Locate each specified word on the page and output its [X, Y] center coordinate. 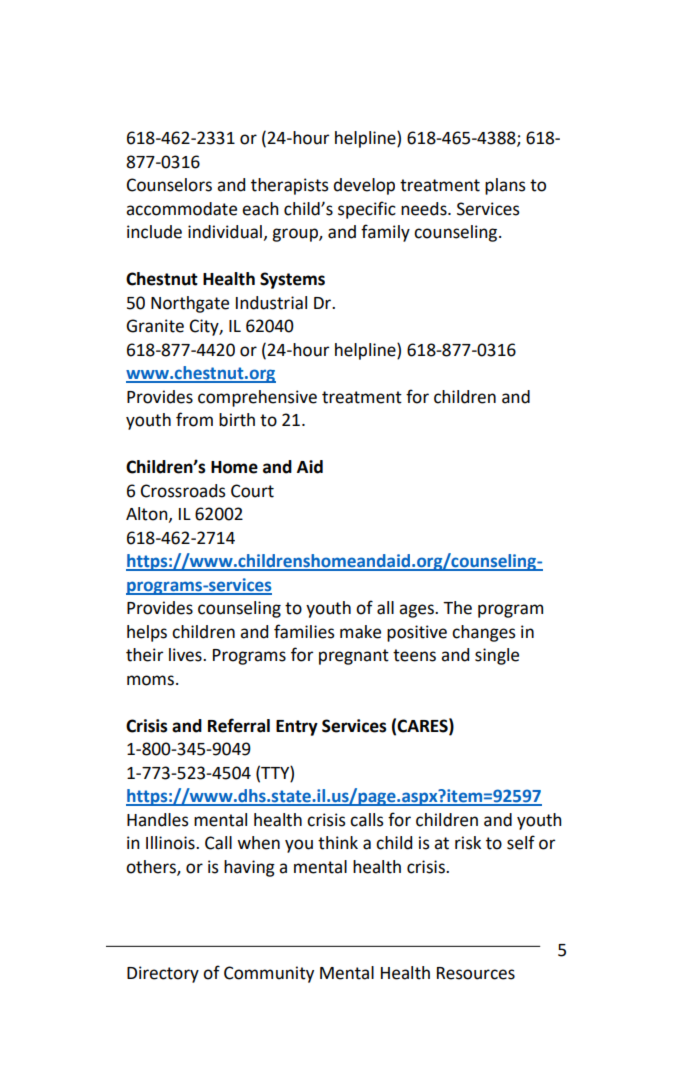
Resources [476, 973]
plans [505, 186]
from [194, 419]
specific [367, 210]
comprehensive [257, 398]
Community [269, 974]
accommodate [181, 209]
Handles [158, 820]
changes [484, 633]
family [385, 233]
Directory [163, 974]
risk [468, 843]
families [304, 631]
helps [147, 633]
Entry [297, 728]
